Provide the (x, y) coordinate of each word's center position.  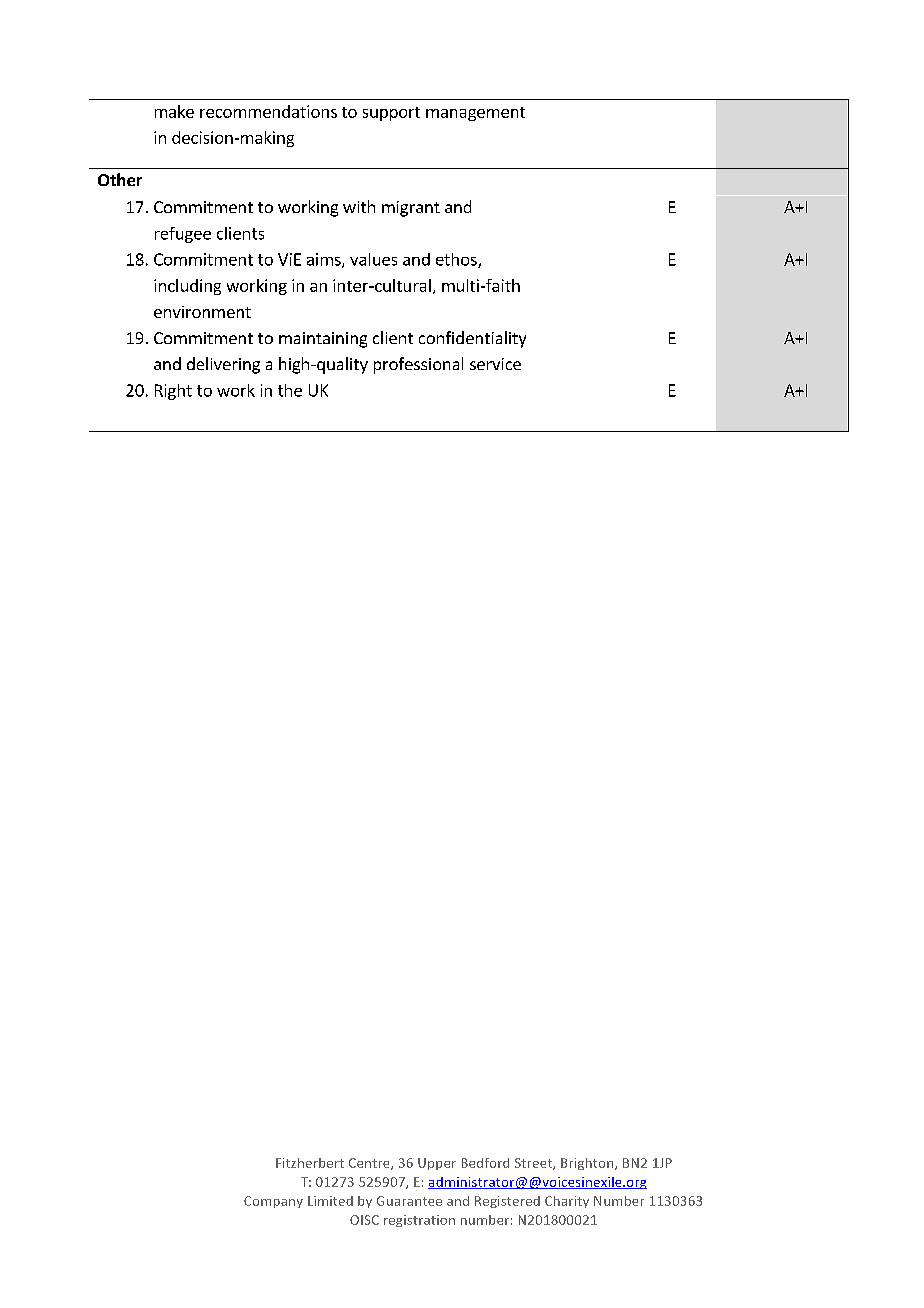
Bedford (485, 1163)
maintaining (323, 340)
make (174, 111)
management (475, 114)
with (359, 206)
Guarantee (409, 1201)
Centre (370, 1164)
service (495, 364)
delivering (223, 365)
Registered (507, 1202)
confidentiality (472, 339)
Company (273, 1202)
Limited (330, 1201)
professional (418, 365)
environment (202, 312)
